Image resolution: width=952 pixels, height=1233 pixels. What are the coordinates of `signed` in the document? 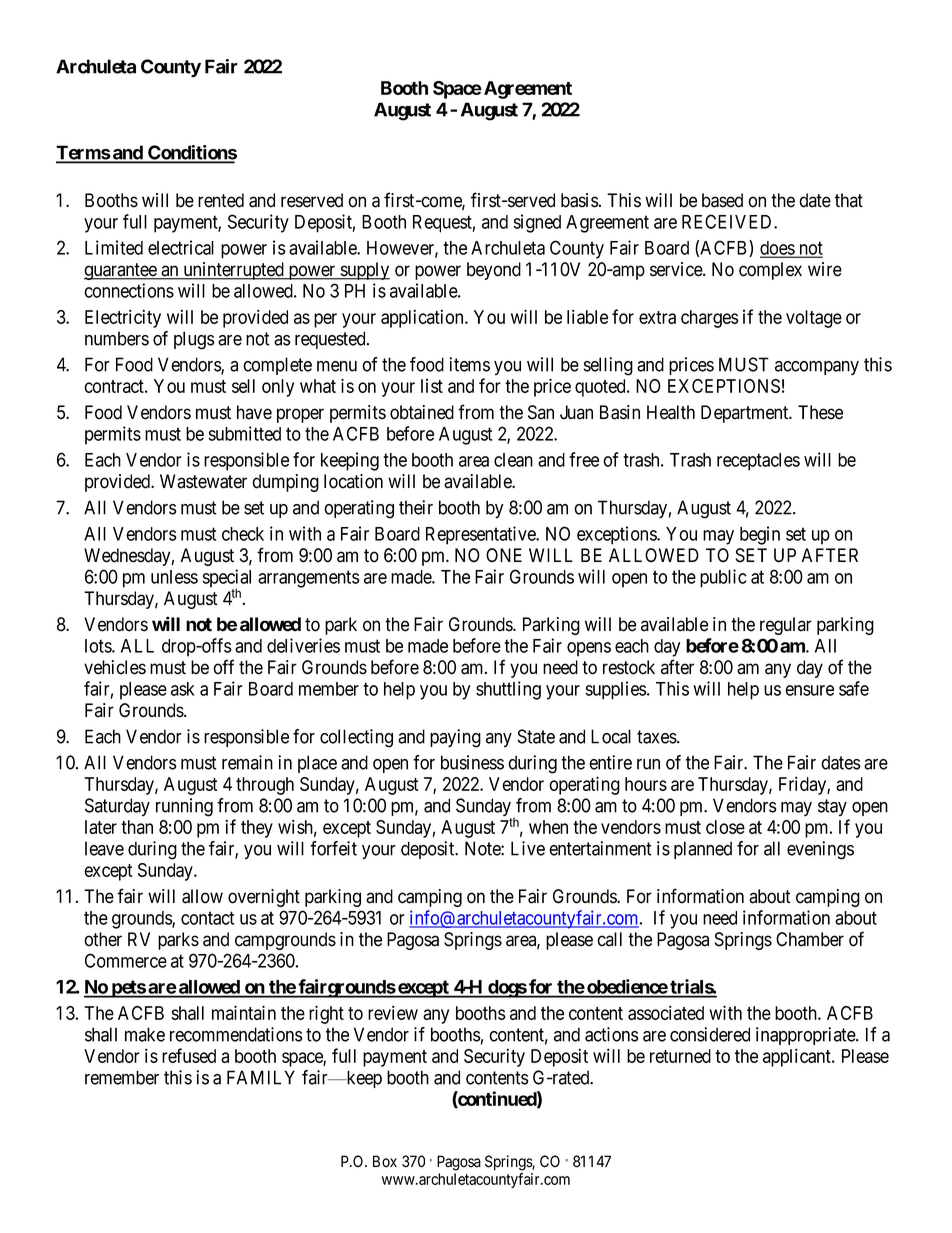 It's located at (537, 223).
